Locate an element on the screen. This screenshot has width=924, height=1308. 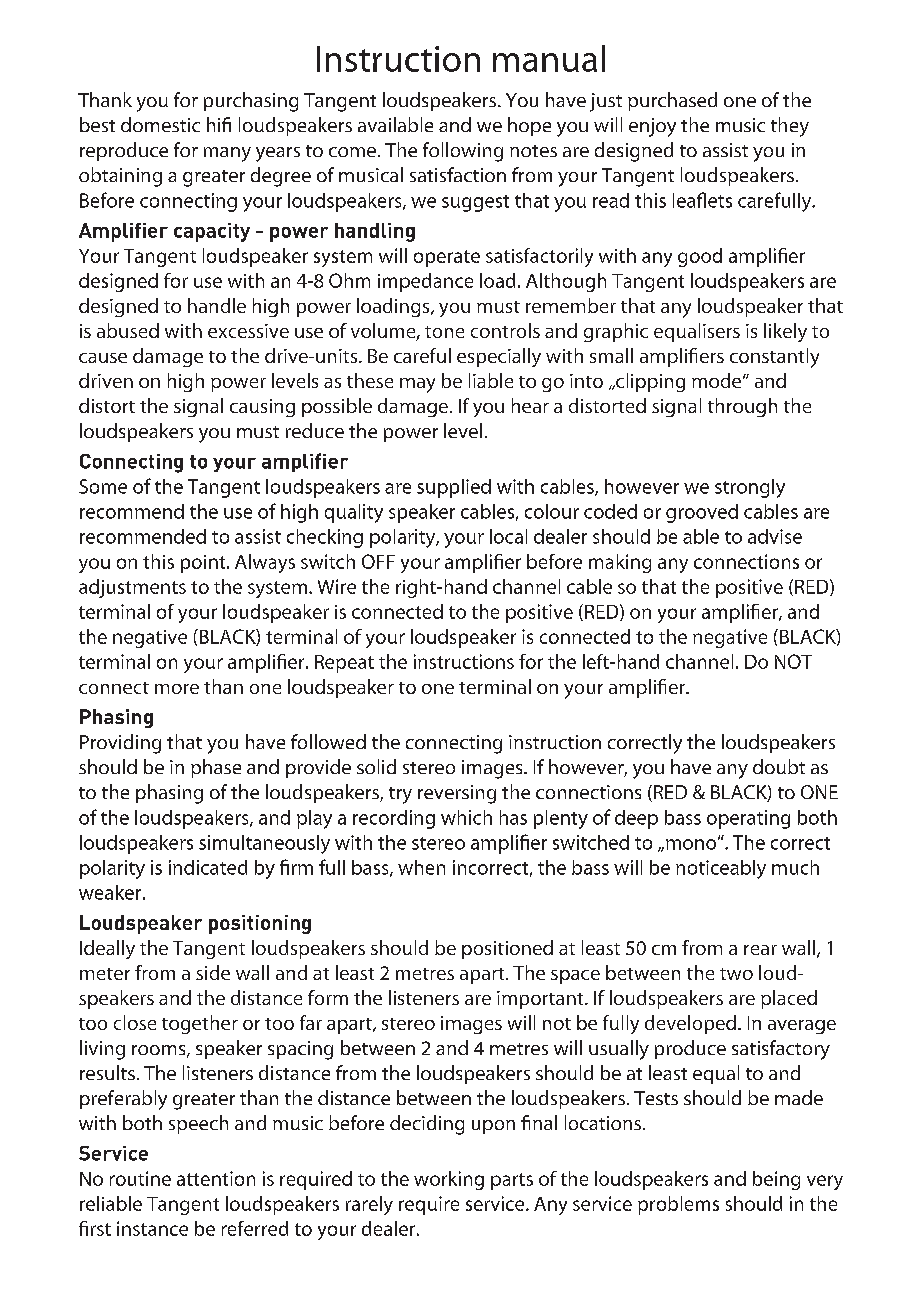
domestic is located at coordinates (160, 124).
